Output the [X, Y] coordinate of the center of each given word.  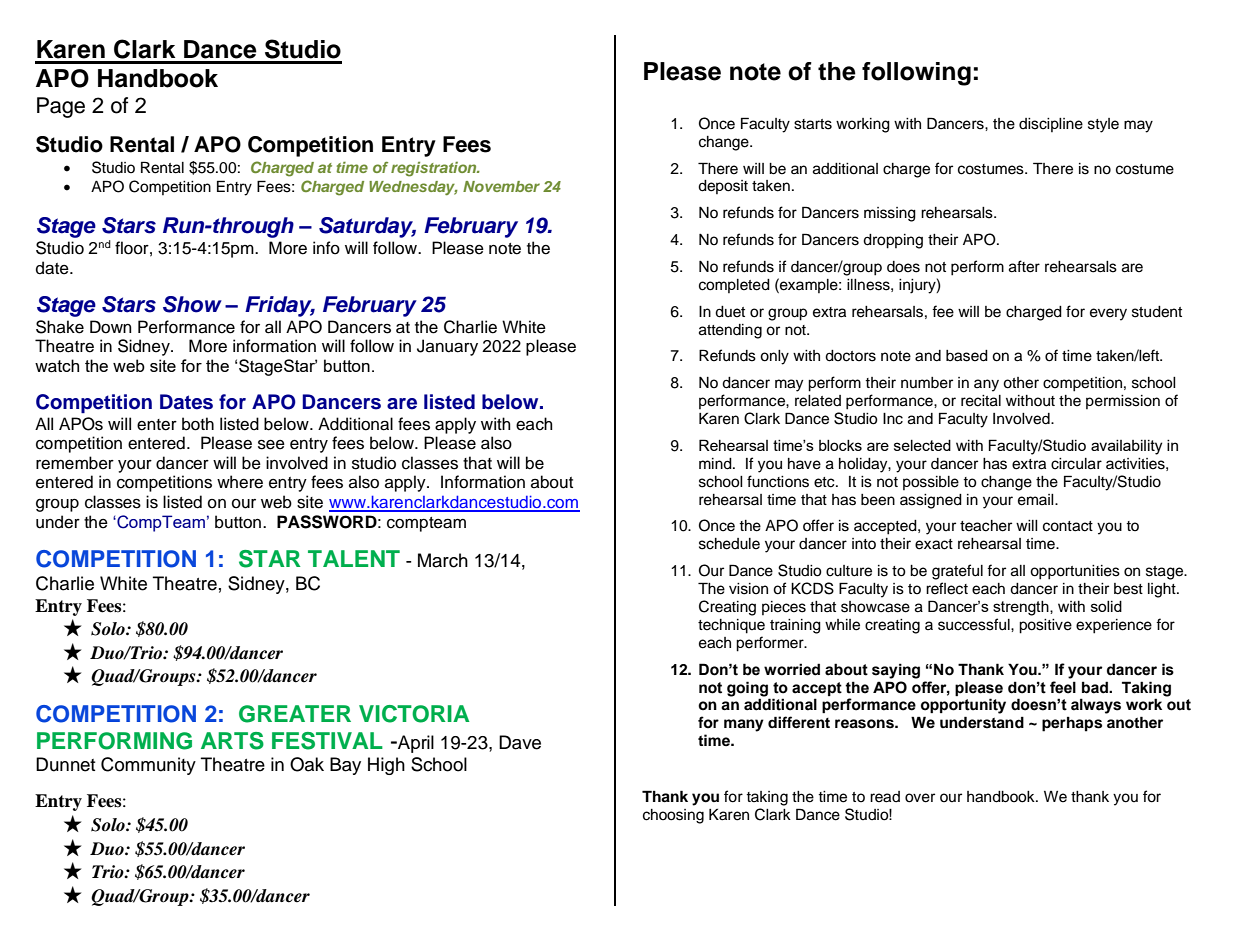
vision [748, 589]
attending [730, 331]
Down [111, 327]
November [501, 186]
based [967, 356]
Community [148, 766]
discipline [1051, 125]
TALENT [354, 558]
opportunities [1075, 572]
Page [61, 107]
